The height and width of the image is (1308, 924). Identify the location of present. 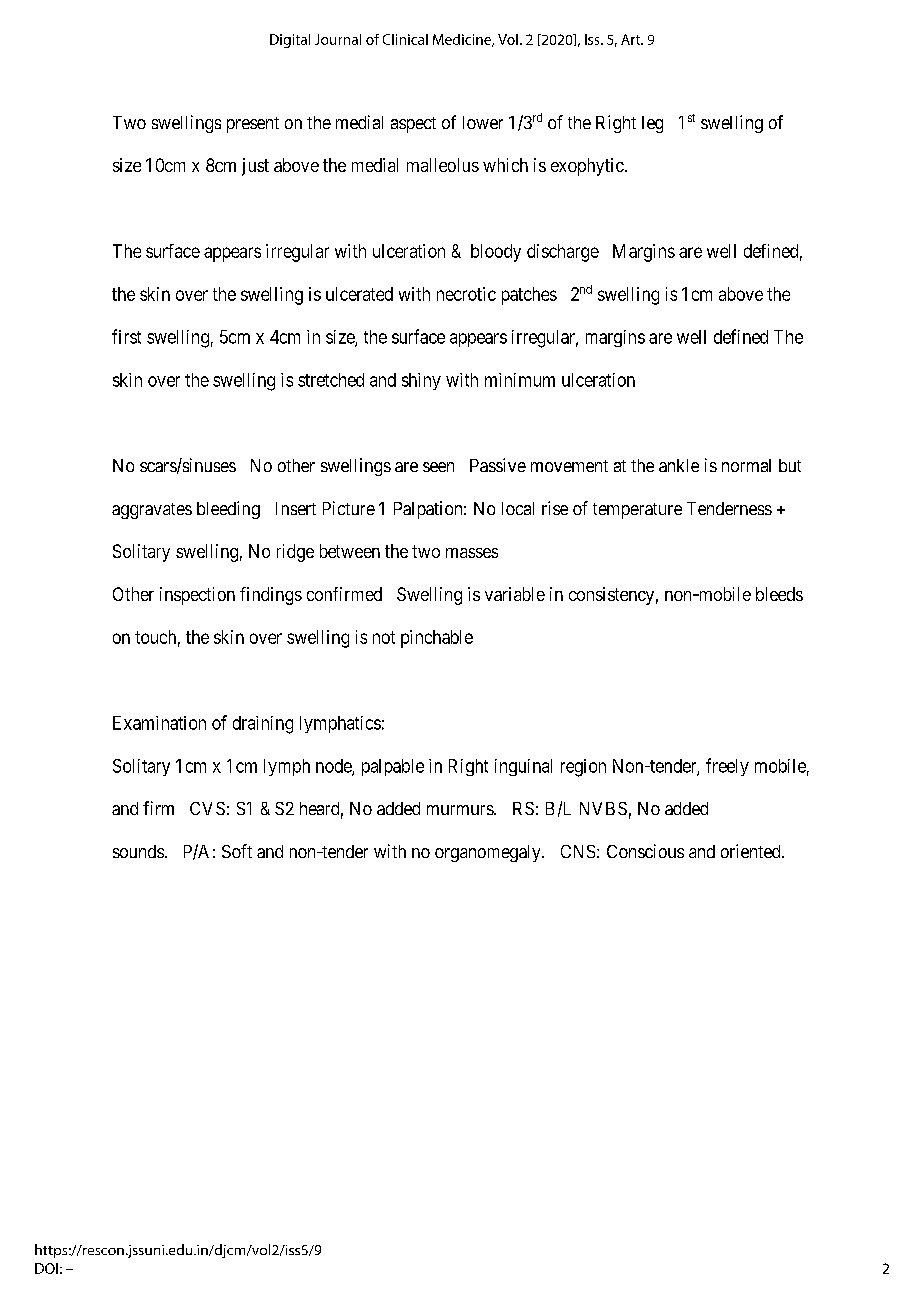
(253, 125).
